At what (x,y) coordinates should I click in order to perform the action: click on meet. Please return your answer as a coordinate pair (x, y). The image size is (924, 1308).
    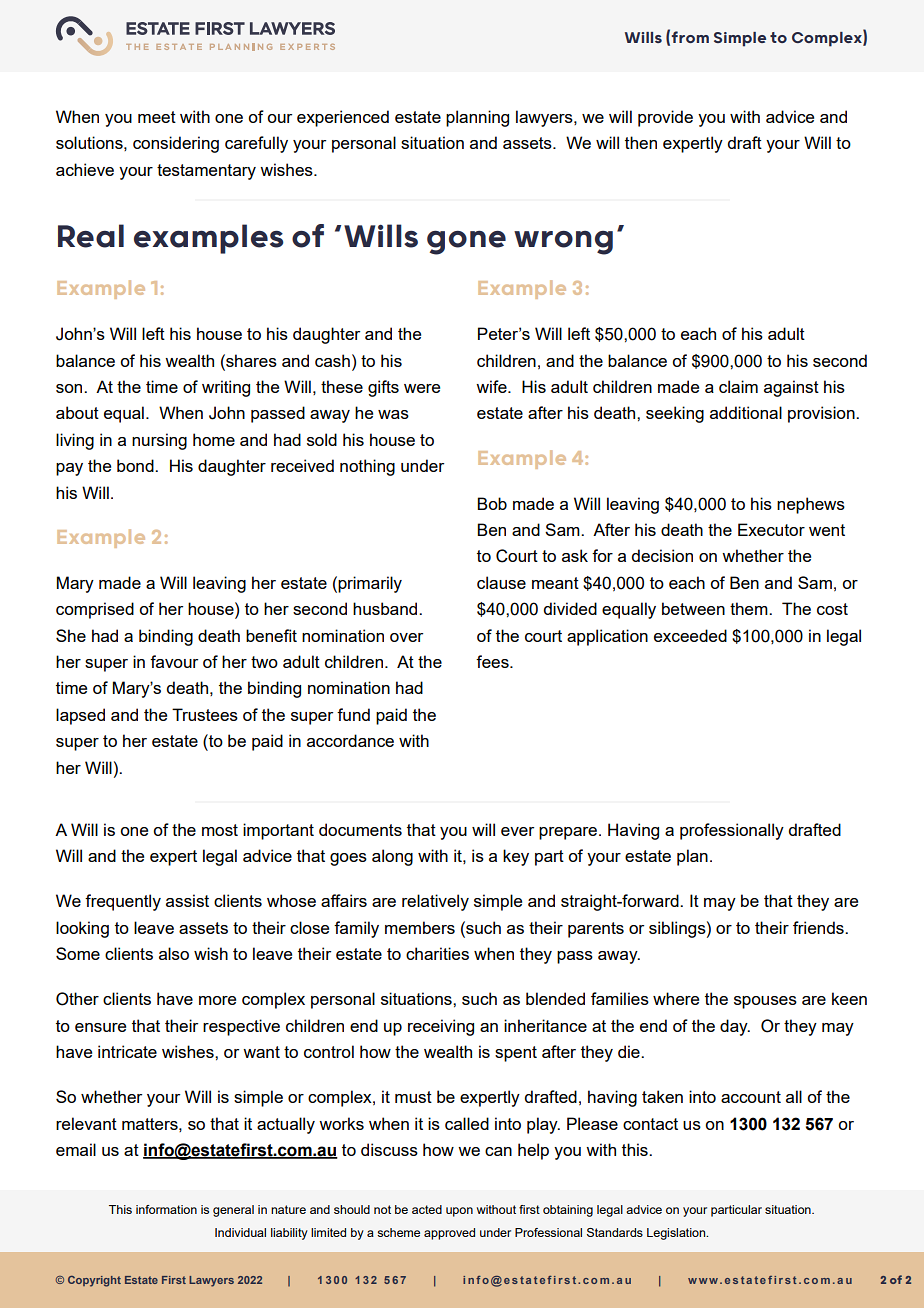
    Looking at the image, I should click on (157, 117).
